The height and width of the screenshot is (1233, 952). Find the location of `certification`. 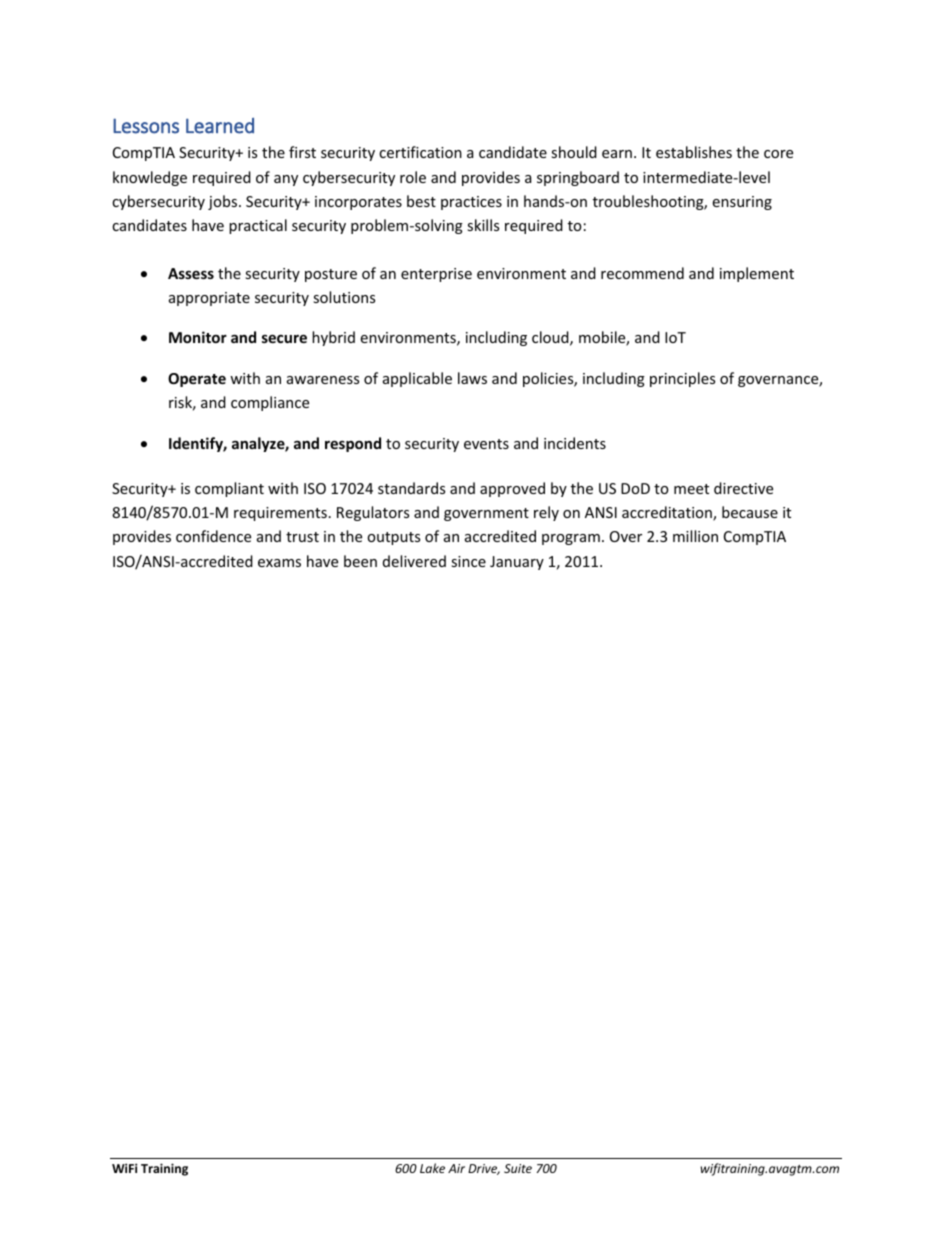

certification is located at coordinates (420, 152).
